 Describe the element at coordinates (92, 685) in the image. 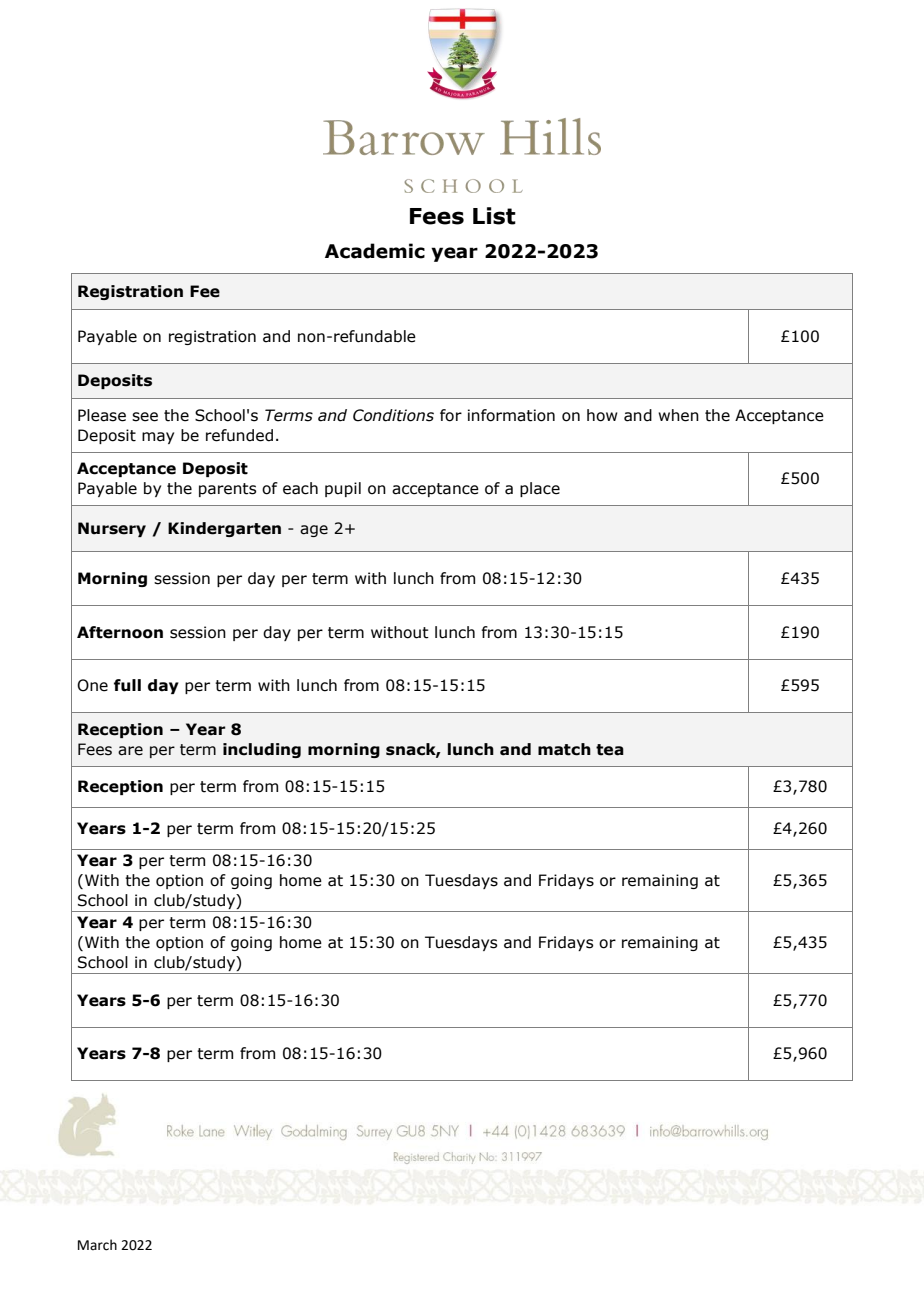

I see `One` at that location.
